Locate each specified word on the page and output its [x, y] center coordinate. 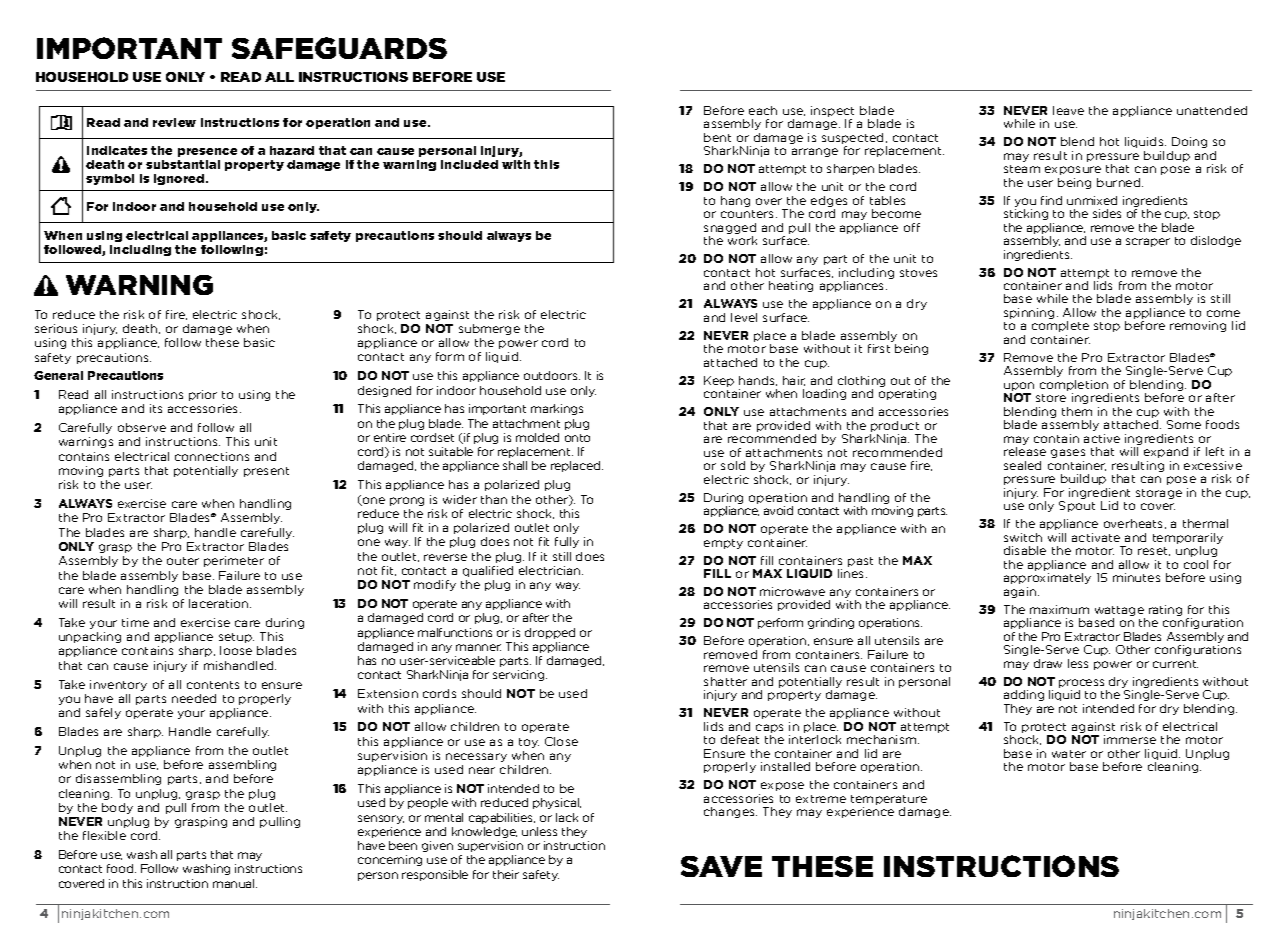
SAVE [721, 866]
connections [212, 456]
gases [1068, 453]
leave [1068, 110]
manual [235, 883]
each [763, 110]
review [174, 122]
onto [577, 438]
